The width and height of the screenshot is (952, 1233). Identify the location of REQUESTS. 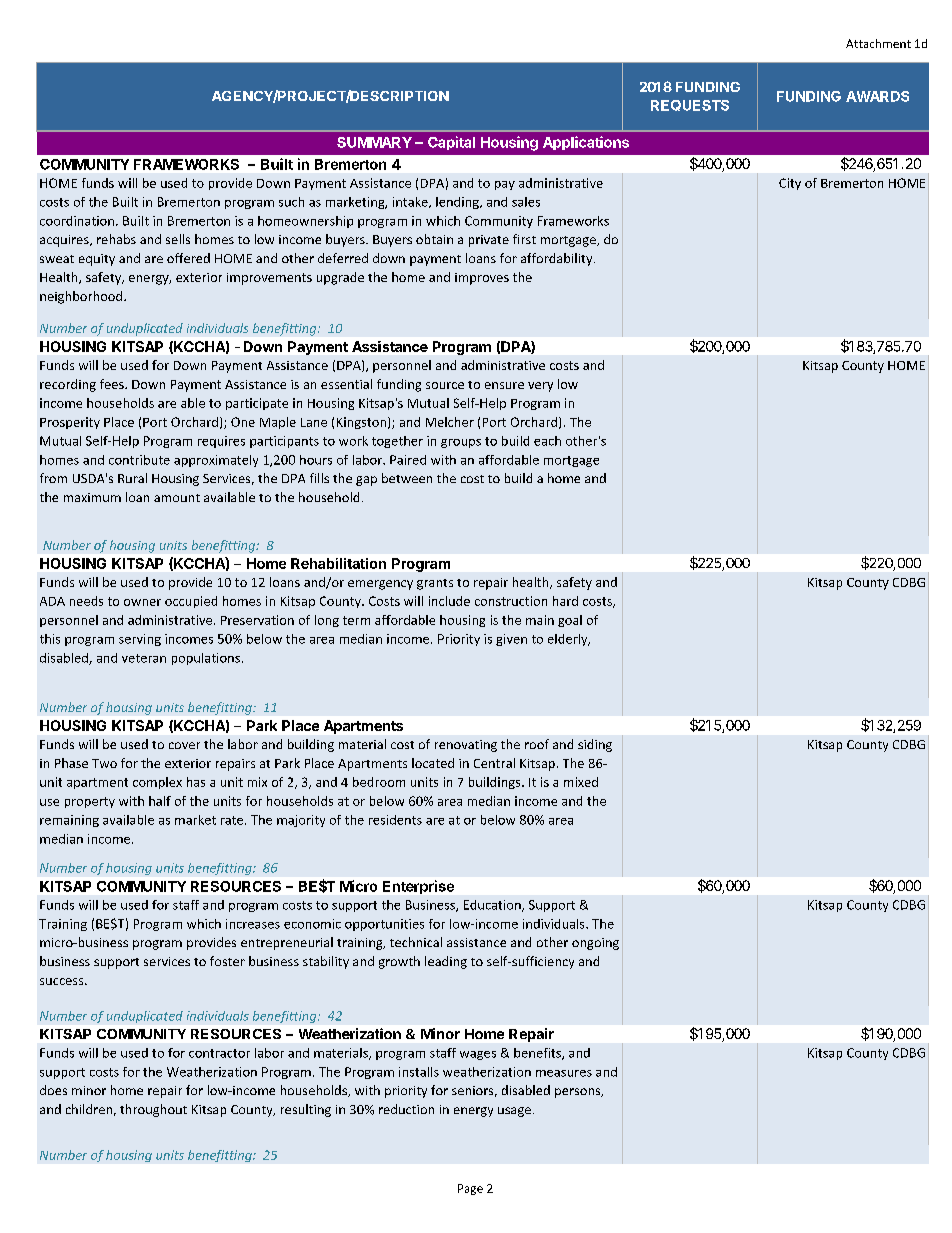
(690, 105).
